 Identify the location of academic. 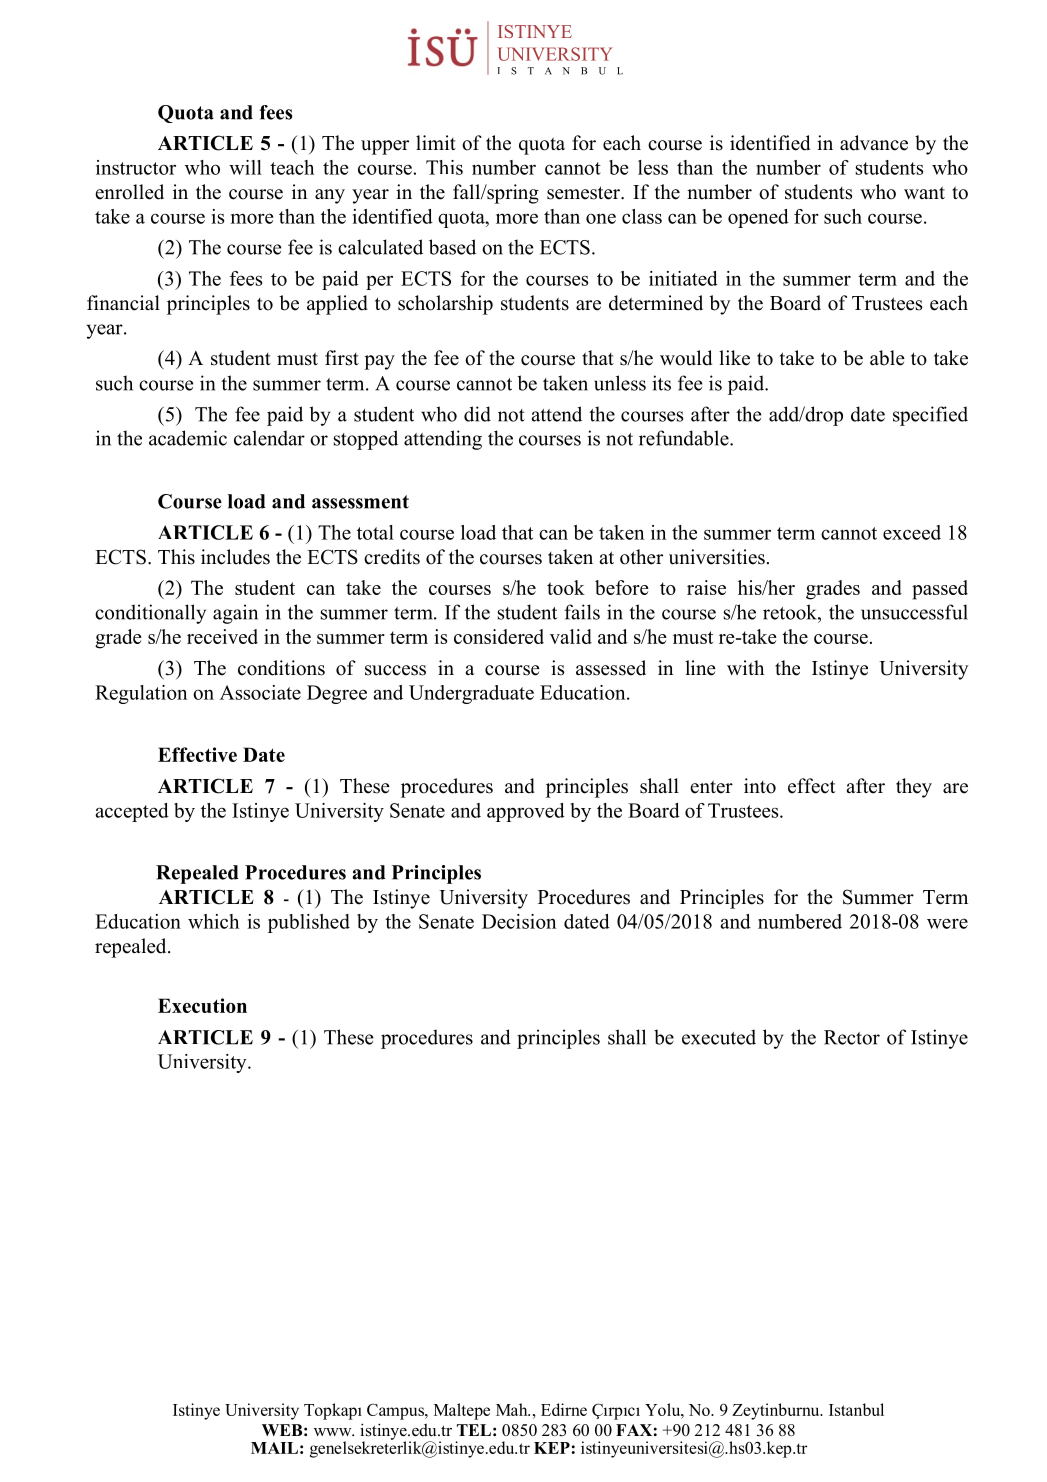
(188, 438).
